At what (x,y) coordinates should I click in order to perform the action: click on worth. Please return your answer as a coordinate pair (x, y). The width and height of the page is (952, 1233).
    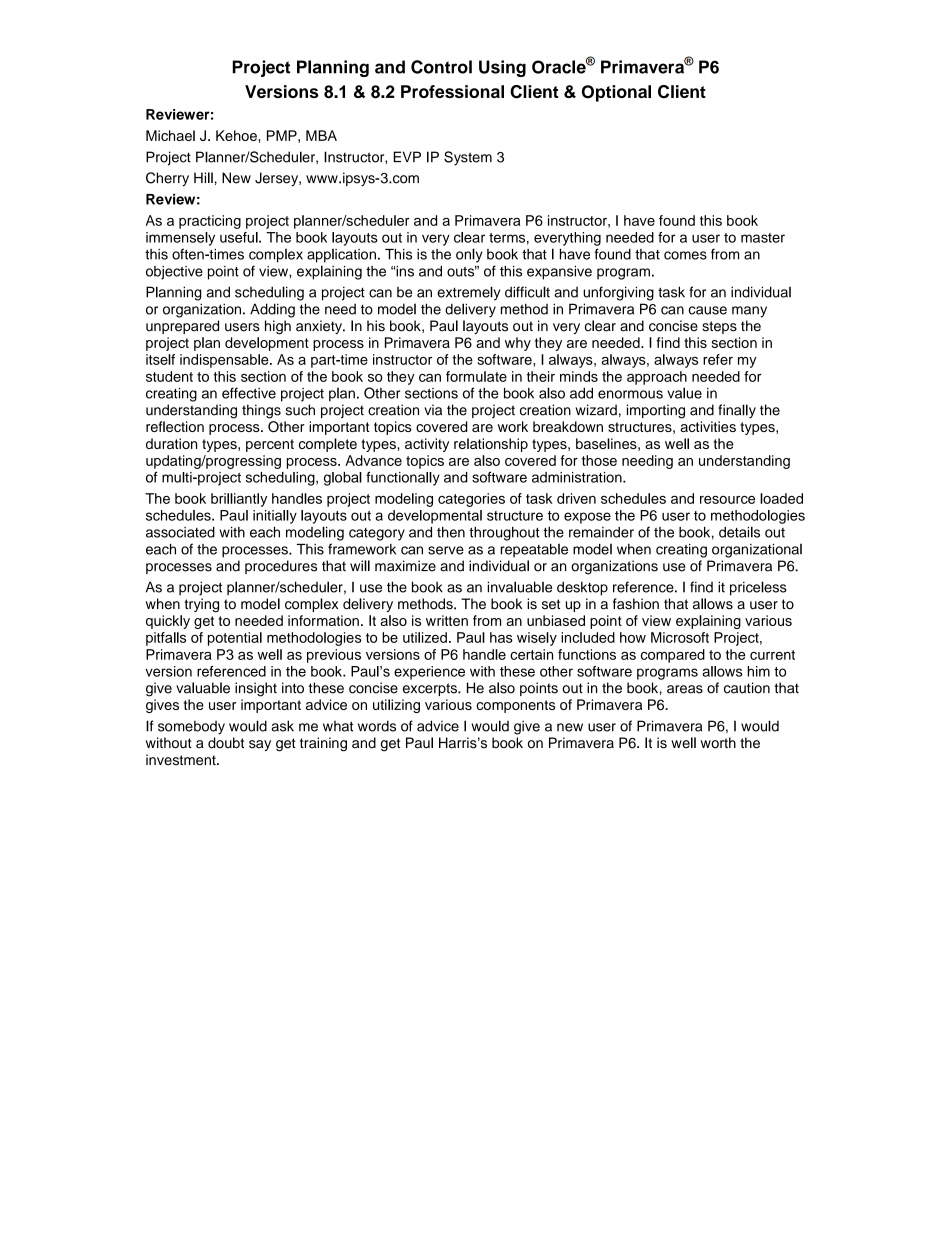
    Looking at the image, I should click on (718, 743).
